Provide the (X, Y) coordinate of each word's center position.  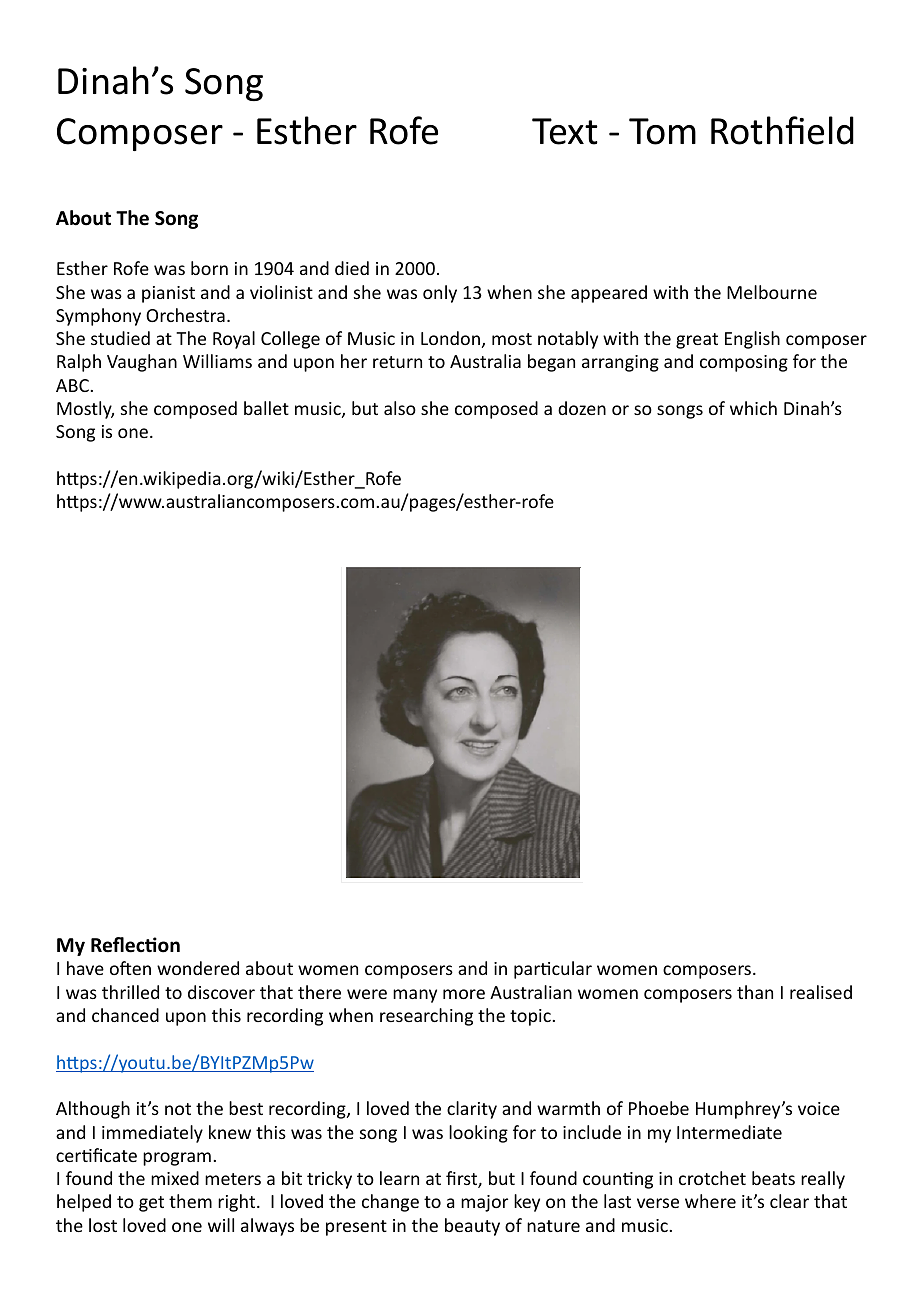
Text (565, 131)
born (209, 268)
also (400, 408)
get (151, 1204)
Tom (662, 131)
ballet (266, 408)
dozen (582, 408)
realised (821, 992)
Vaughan (142, 363)
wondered (198, 968)
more (464, 994)
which (753, 408)
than (755, 992)
